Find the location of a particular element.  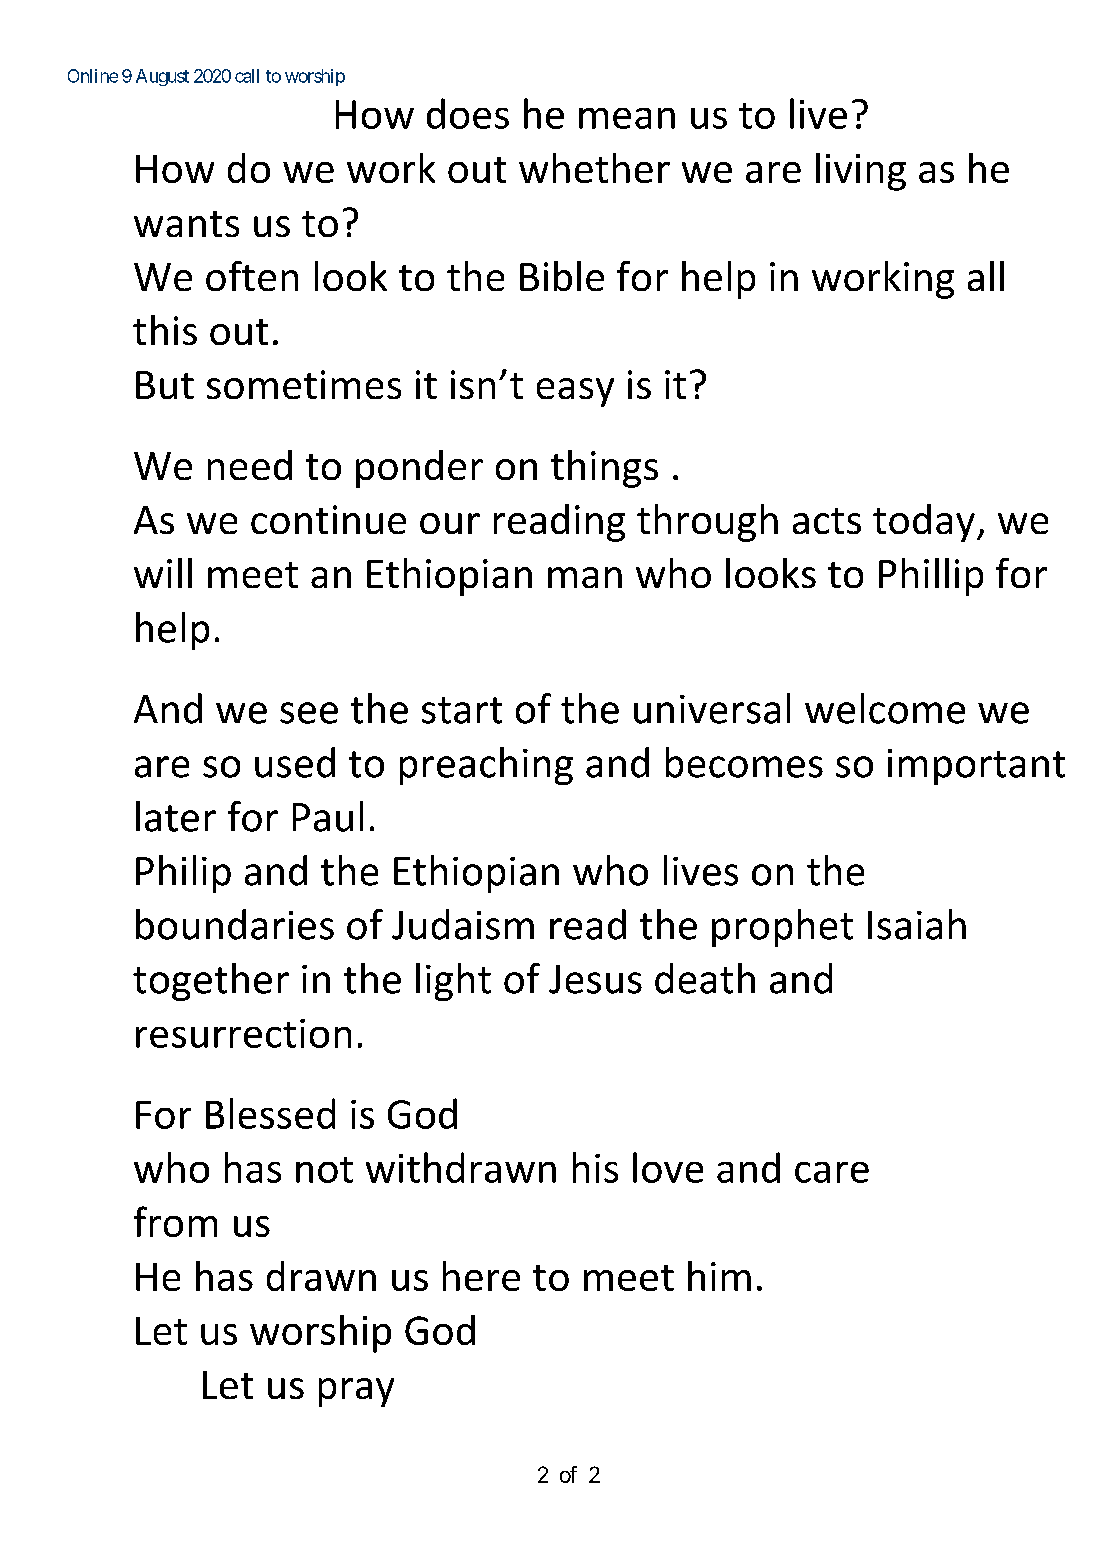

Judaism is located at coordinates (463, 924).
